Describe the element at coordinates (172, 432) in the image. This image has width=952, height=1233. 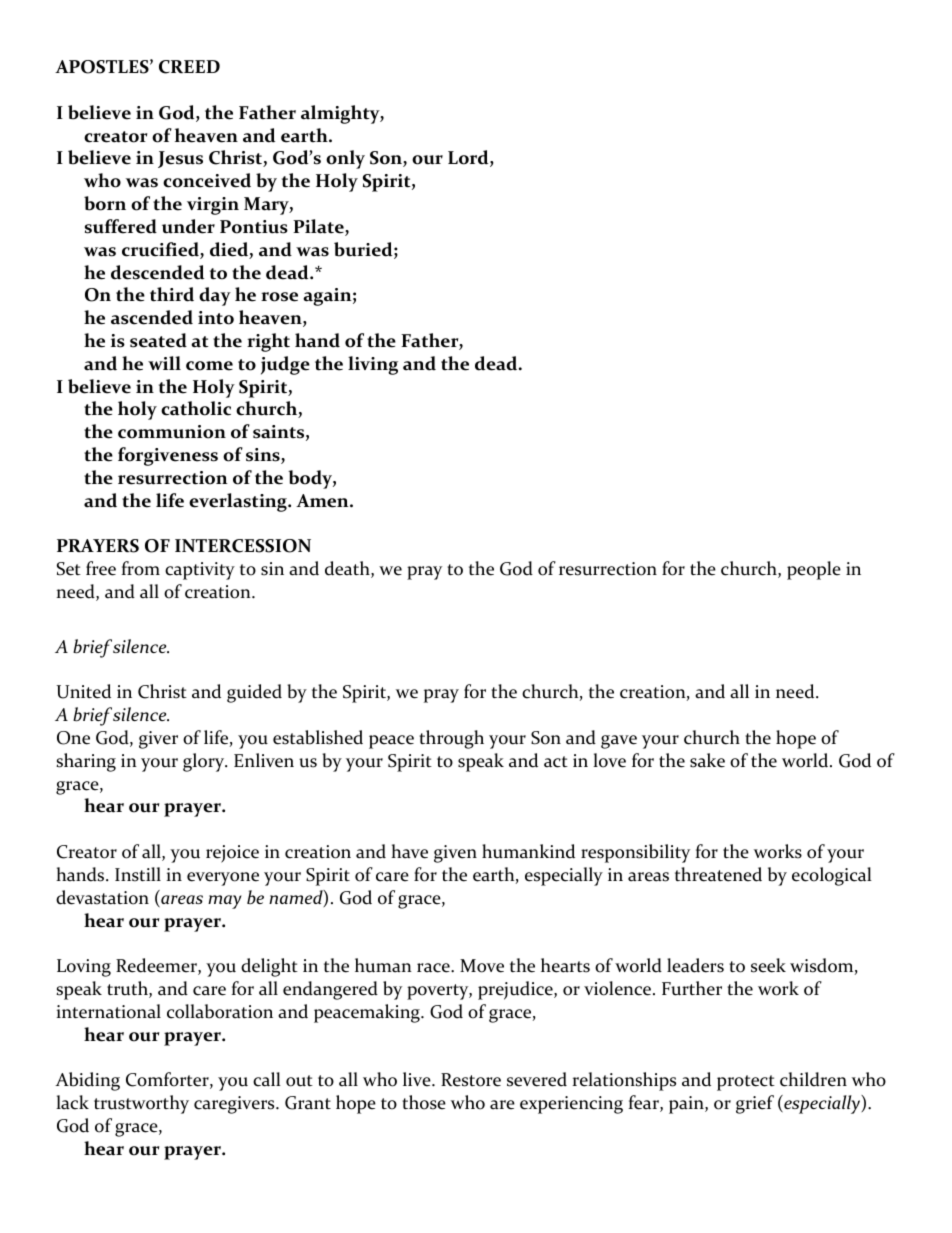
I see `communion` at that location.
